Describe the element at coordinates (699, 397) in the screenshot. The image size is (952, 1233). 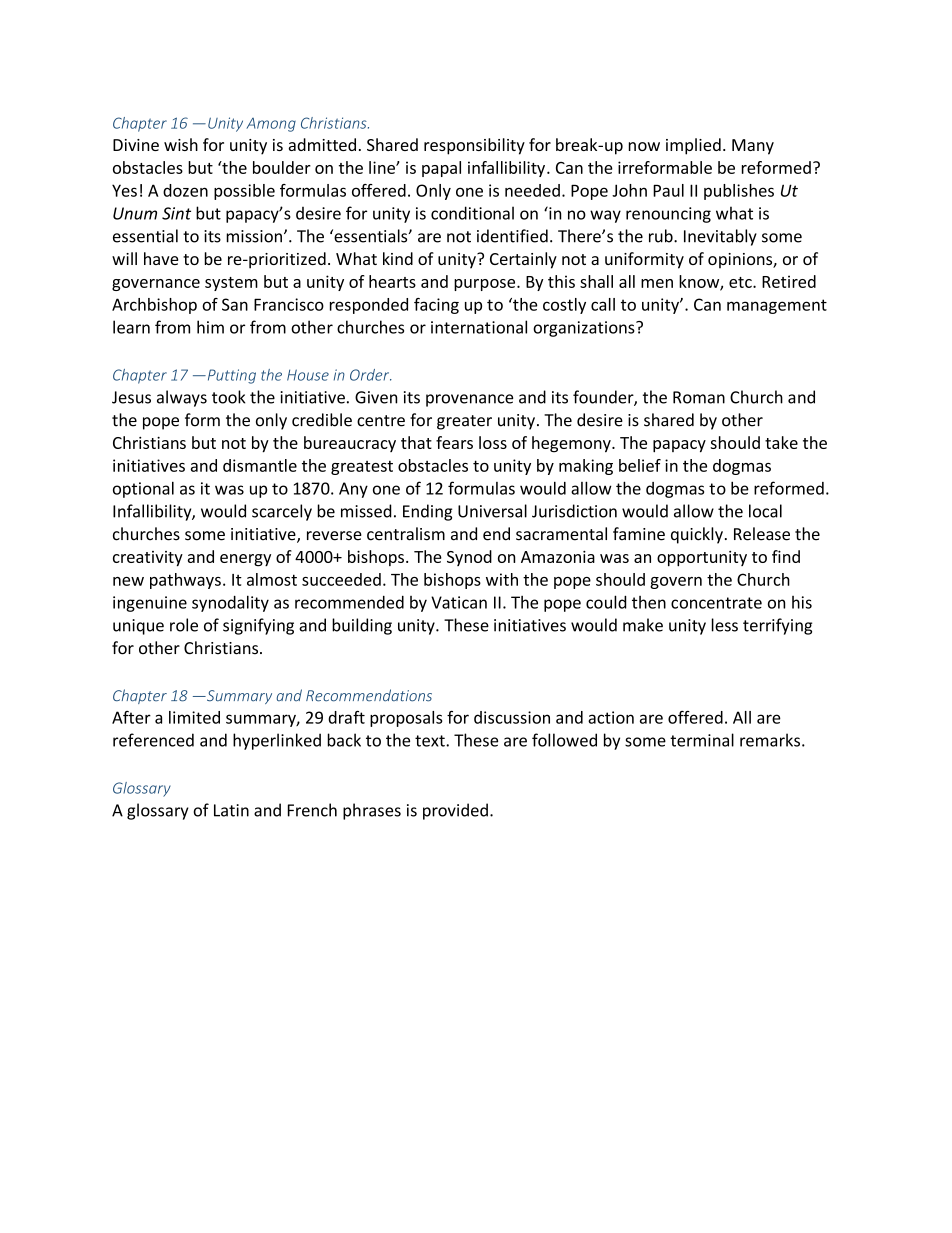
I see `Roman` at that location.
